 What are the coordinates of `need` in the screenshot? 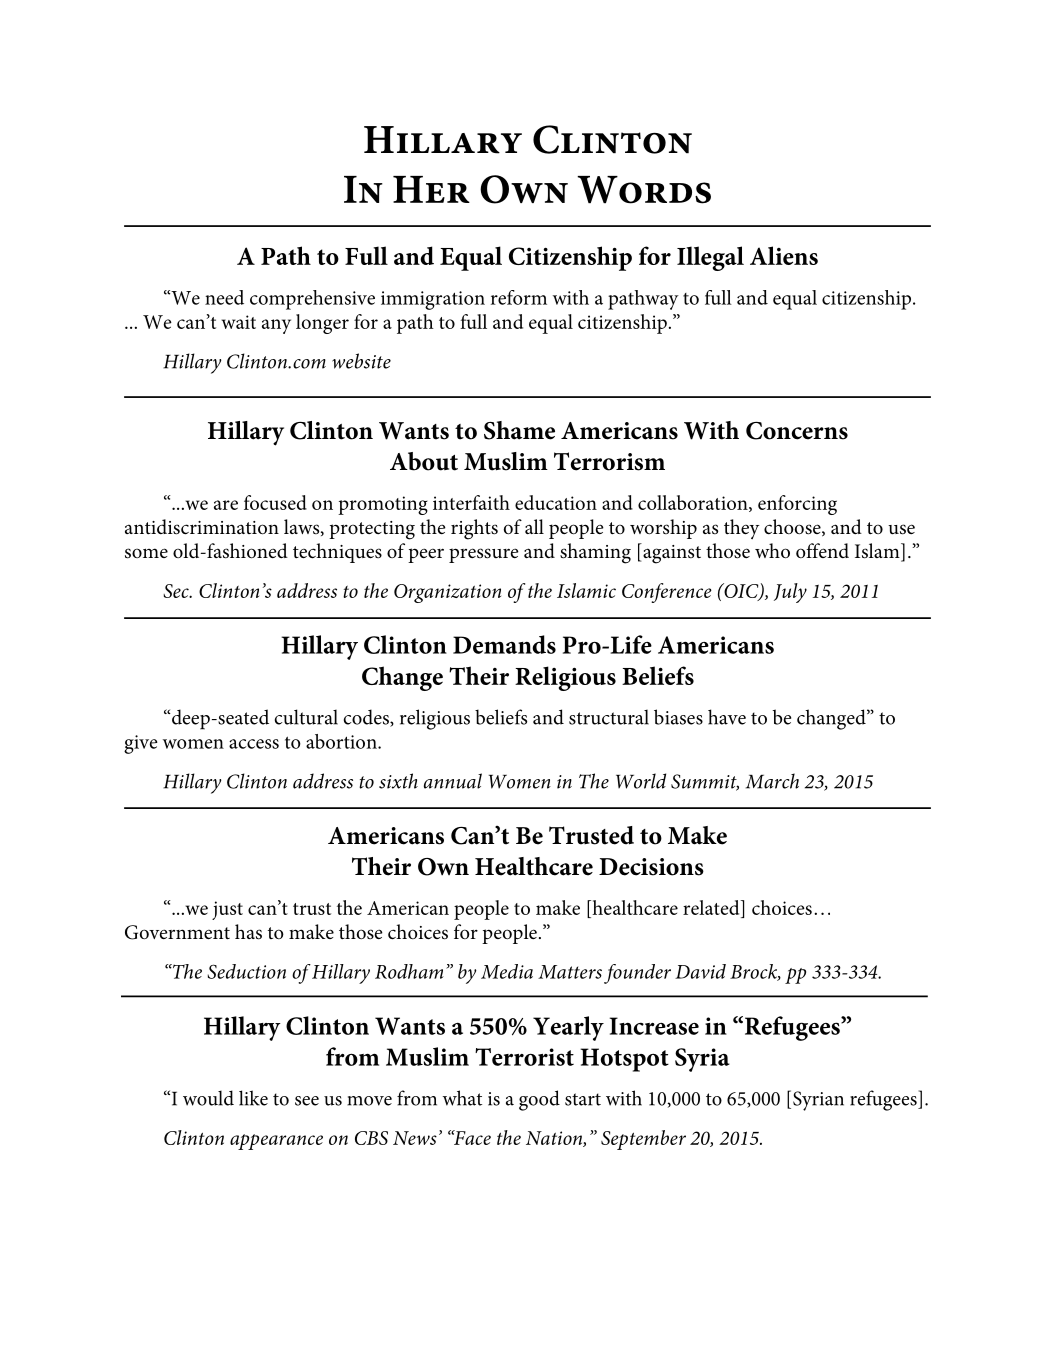 It's located at (224, 297).
